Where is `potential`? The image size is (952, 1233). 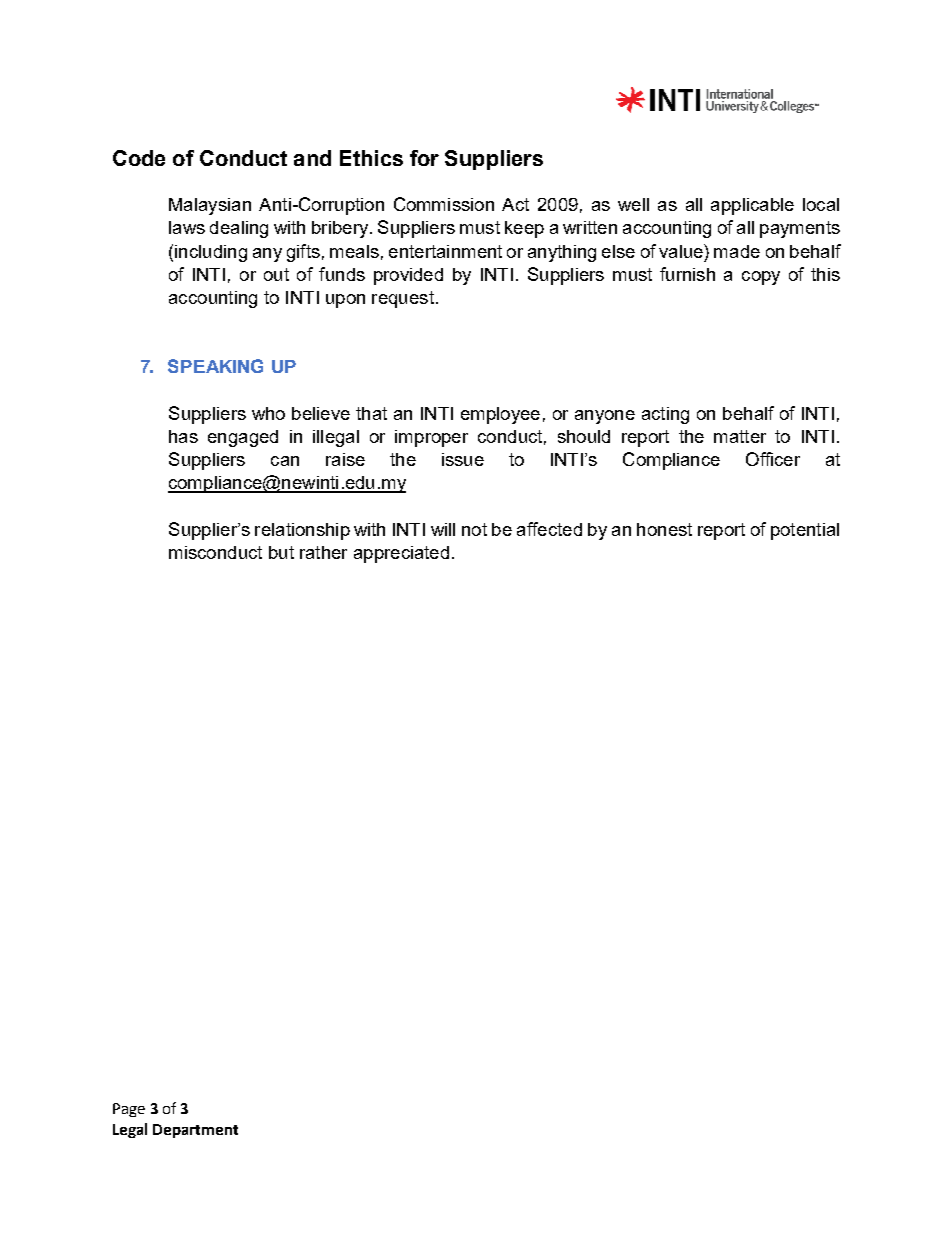 potential is located at coordinates (805, 531).
